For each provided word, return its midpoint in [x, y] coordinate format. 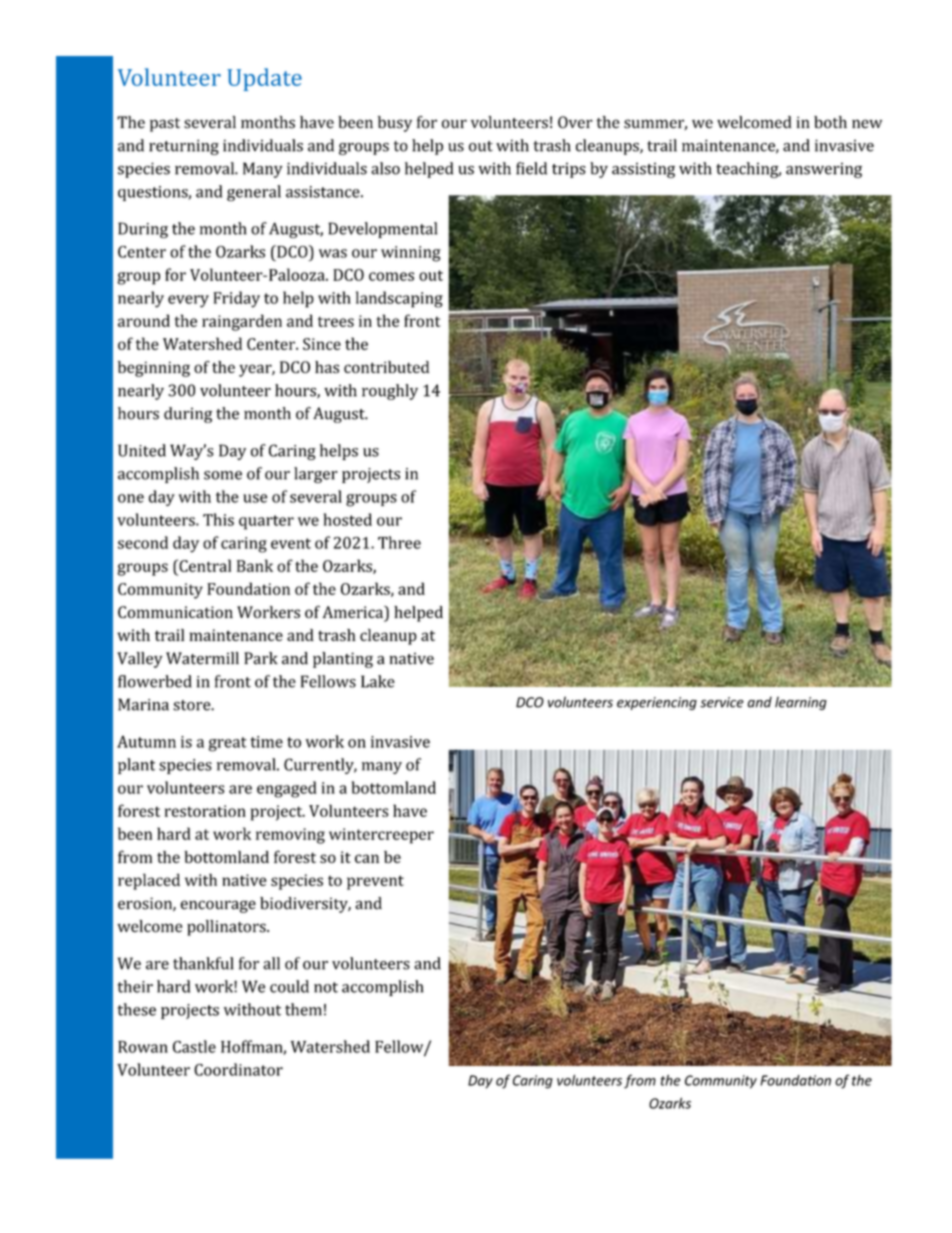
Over [575, 122]
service [722, 702]
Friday [237, 299]
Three [399, 542]
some [223, 475]
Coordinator [238, 1069]
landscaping [399, 299]
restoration [205, 811]
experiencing [657, 703]
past [165, 125]
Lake [378, 681]
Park [261, 658]
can [367, 858]
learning [801, 703]
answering [824, 170]
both [830, 122]
